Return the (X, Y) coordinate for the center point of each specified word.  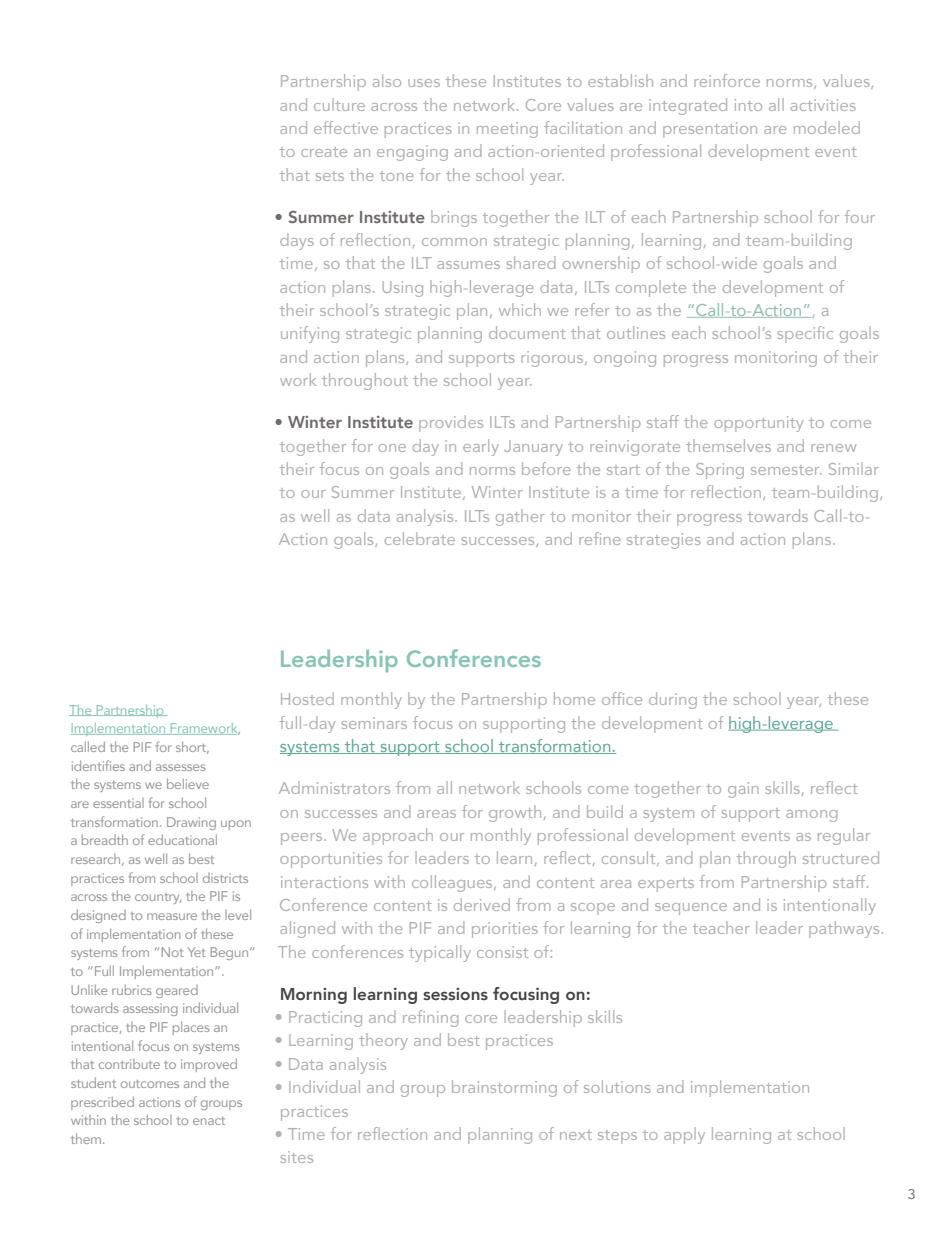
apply (684, 1135)
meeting (507, 130)
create (324, 152)
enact (209, 1121)
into (748, 105)
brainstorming (504, 1088)
